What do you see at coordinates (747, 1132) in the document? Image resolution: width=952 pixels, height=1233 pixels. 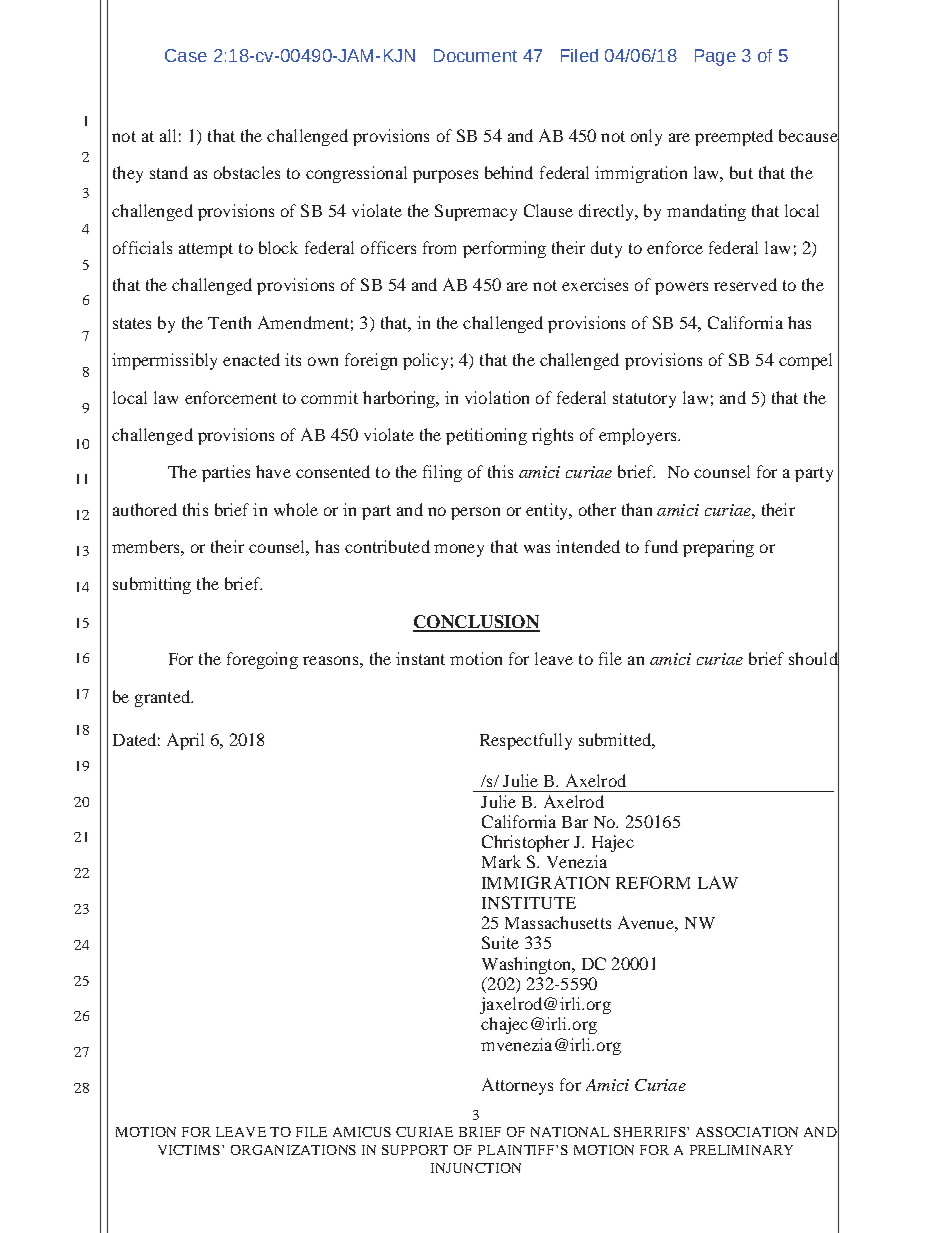 I see `ASSOCIATION` at bounding box center [747, 1132].
